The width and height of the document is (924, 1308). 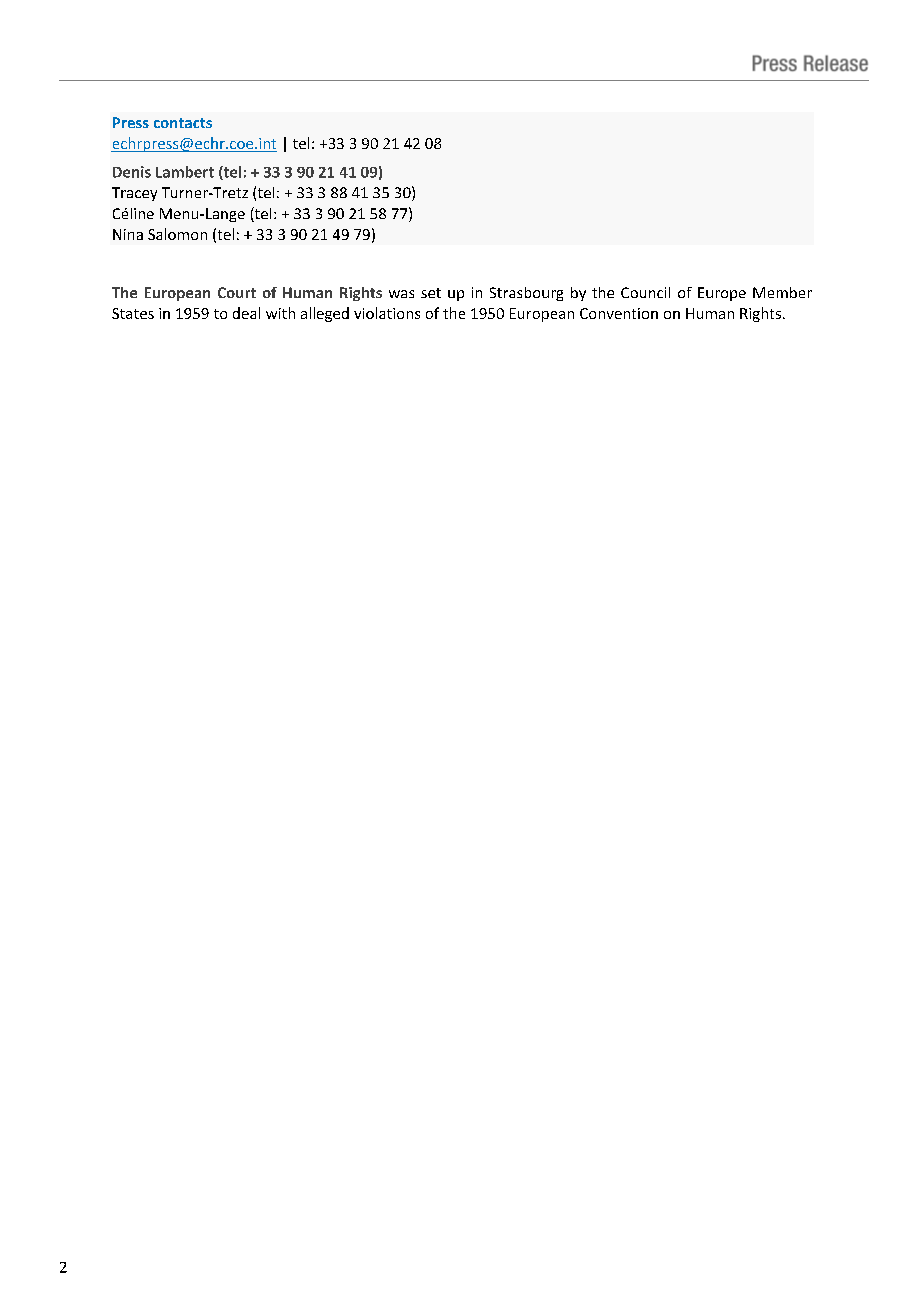 What do you see at coordinates (387, 313) in the document?
I see `violations` at bounding box center [387, 313].
